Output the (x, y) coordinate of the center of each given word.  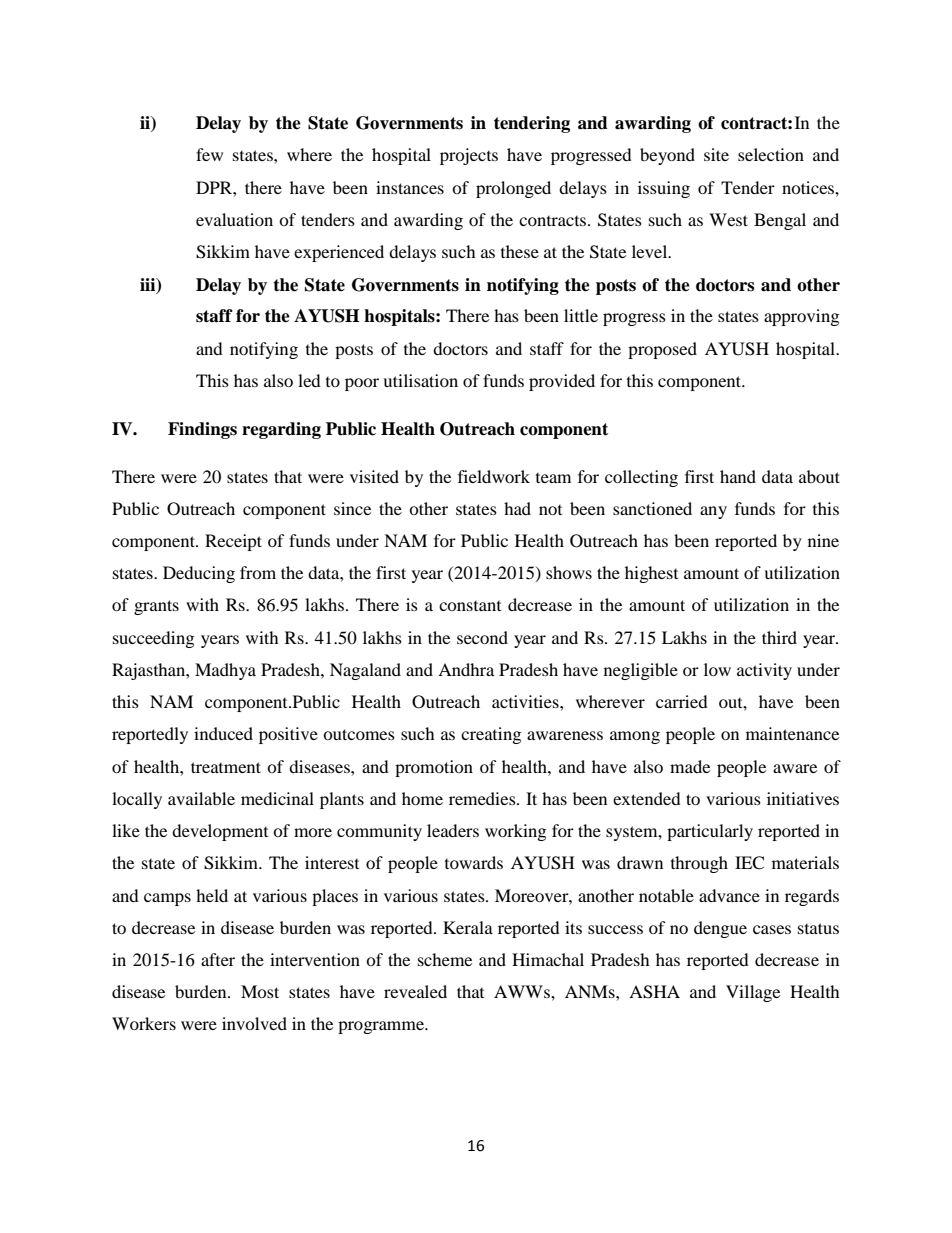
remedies (483, 798)
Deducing (199, 574)
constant (470, 606)
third (779, 637)
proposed (662, 350)
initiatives (803, 798)
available (201, 798)
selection (771, 154)
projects (469, 156)
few (209, 154)
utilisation (420, 380)
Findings (202, 430)
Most (260, 991)
